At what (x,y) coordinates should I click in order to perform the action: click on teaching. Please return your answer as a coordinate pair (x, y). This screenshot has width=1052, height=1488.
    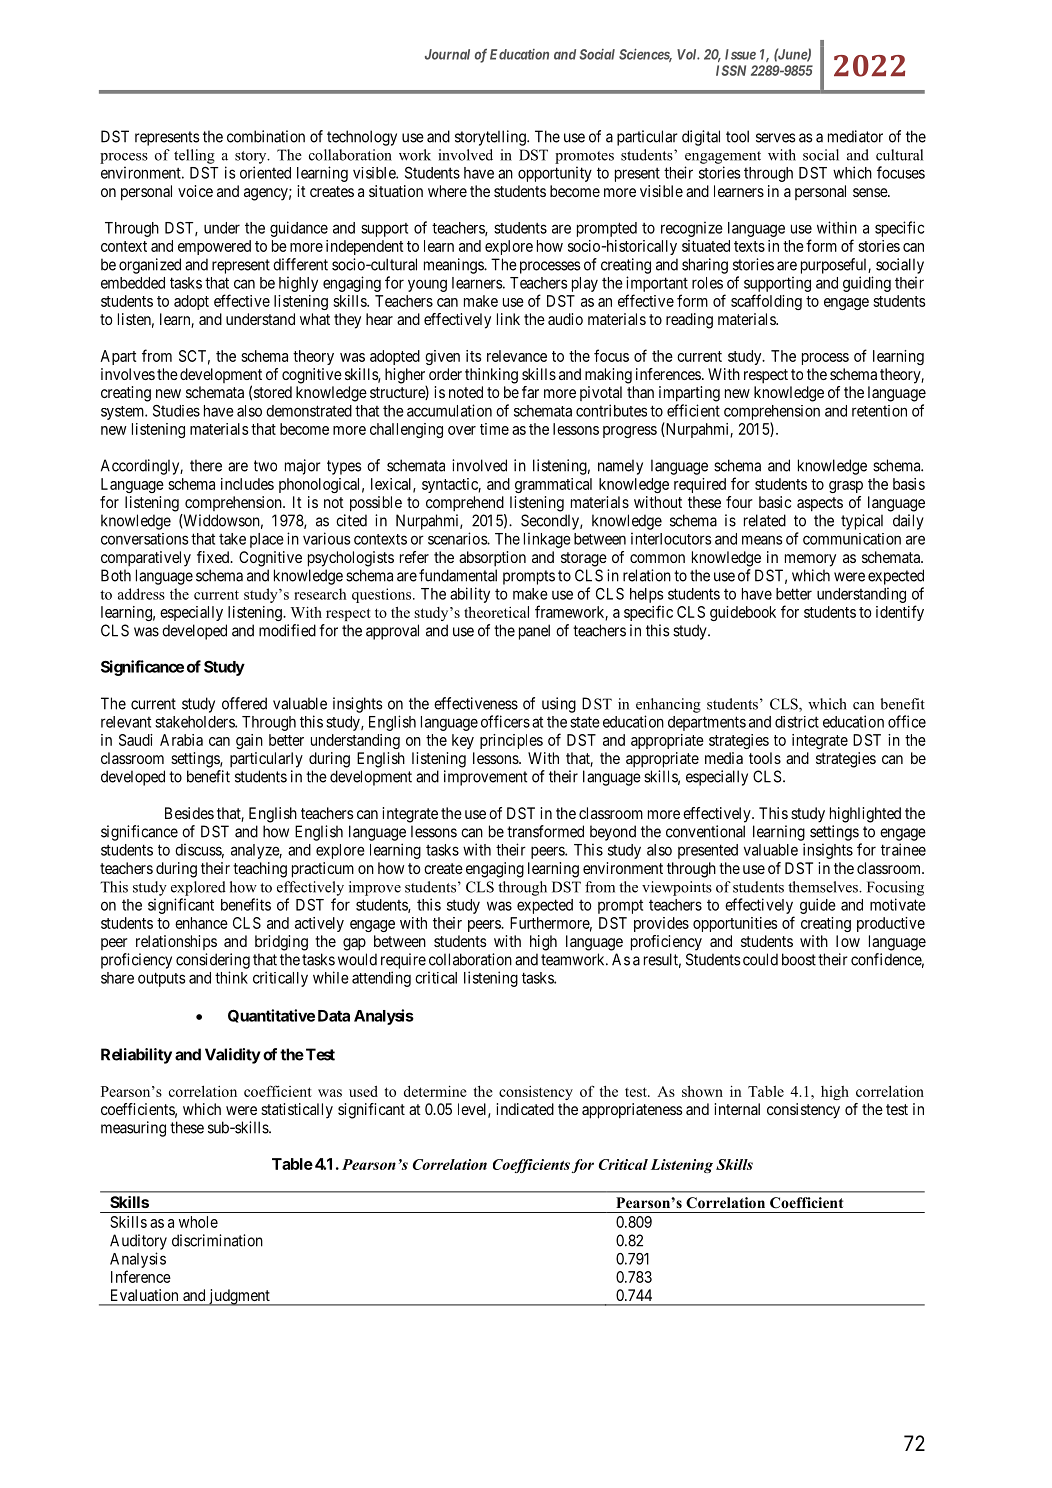
    Looking at the image, I should click on (260, 870).
